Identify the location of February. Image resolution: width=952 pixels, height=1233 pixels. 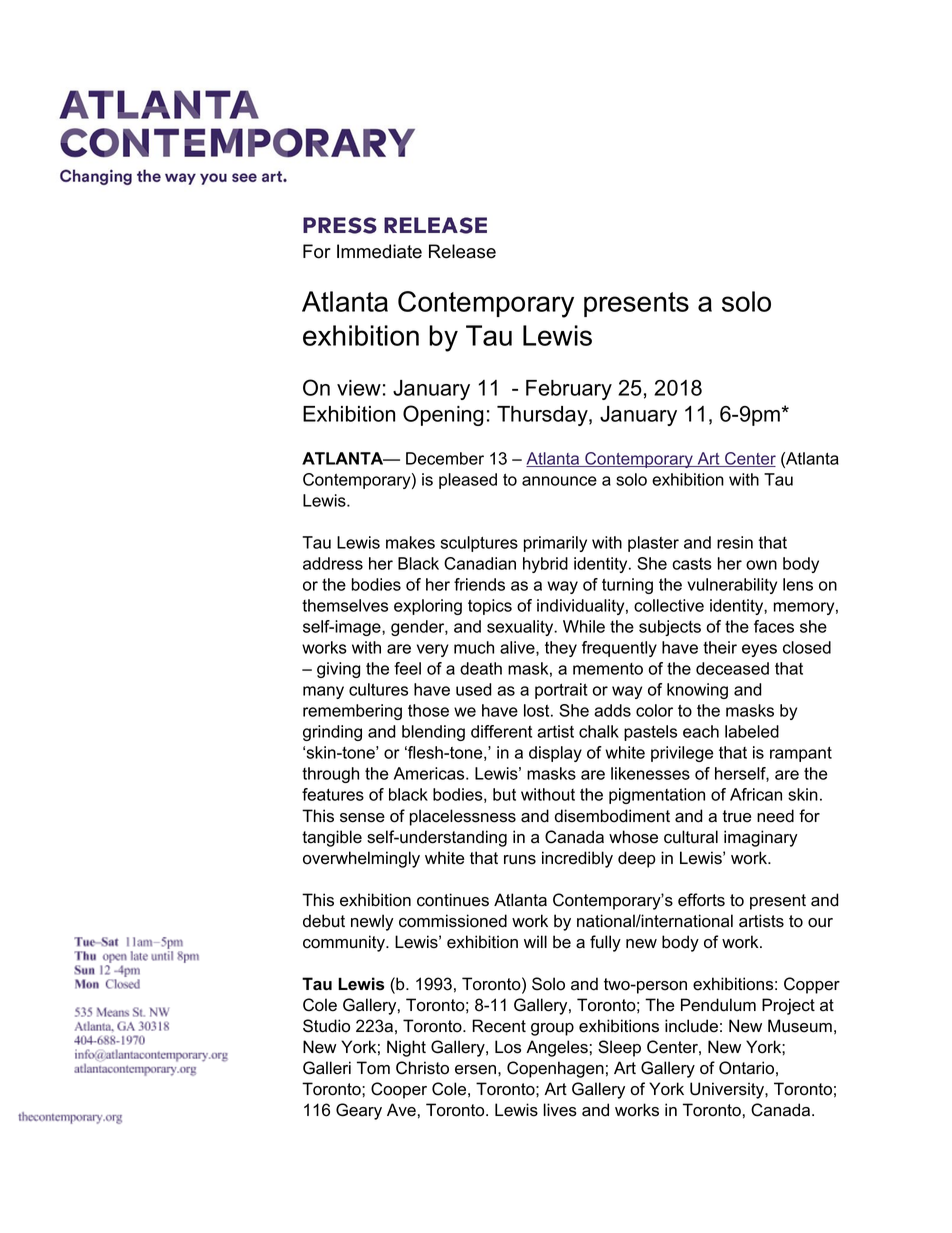
(569, 390).
